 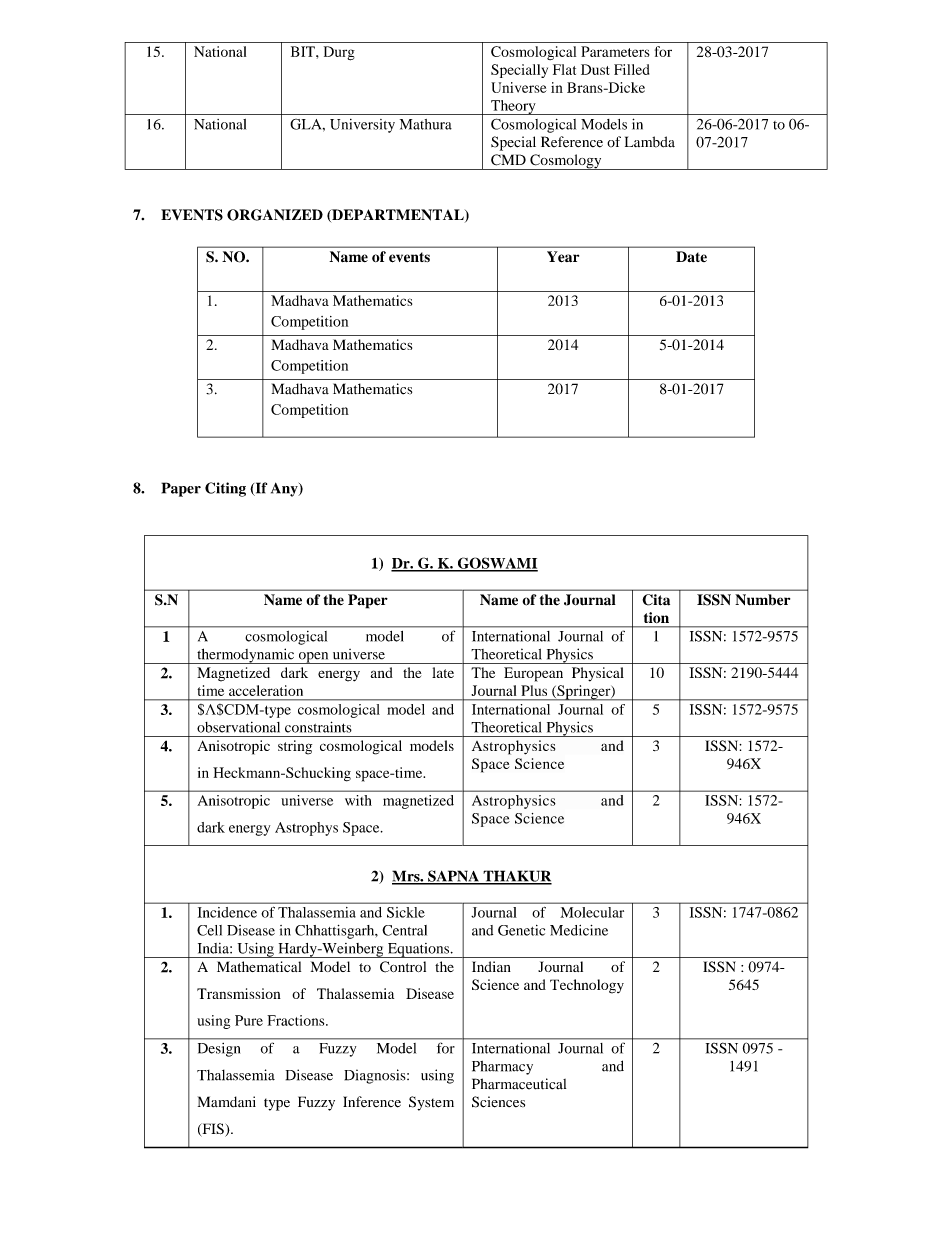 What do you see at coordinates (443, 672) in the screenshot?
I see `late` at bounding box center [443, 672].
